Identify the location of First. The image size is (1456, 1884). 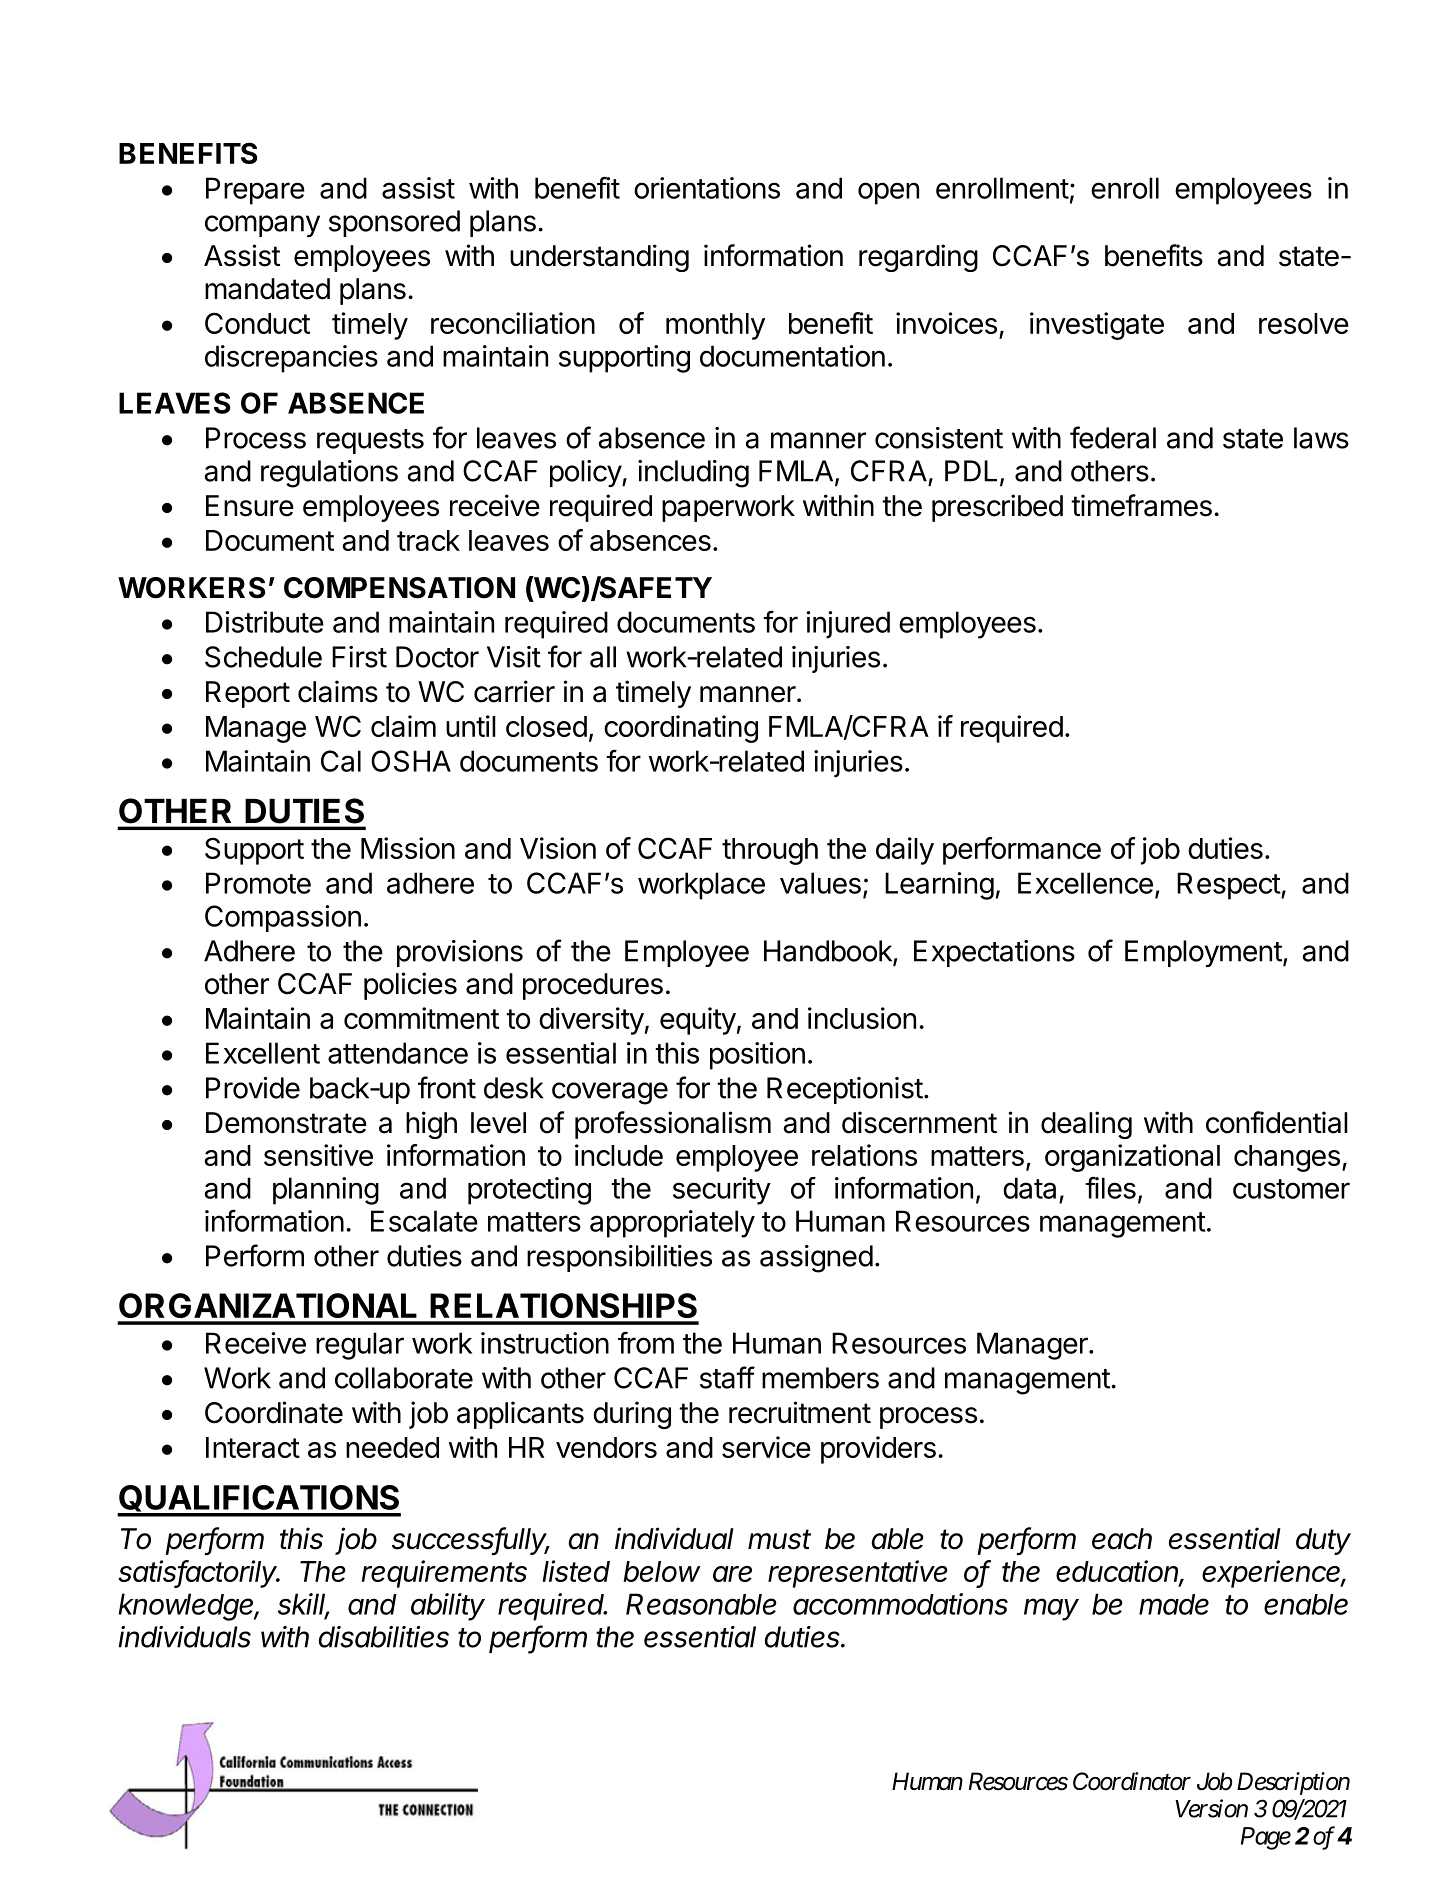
(359, 657).
